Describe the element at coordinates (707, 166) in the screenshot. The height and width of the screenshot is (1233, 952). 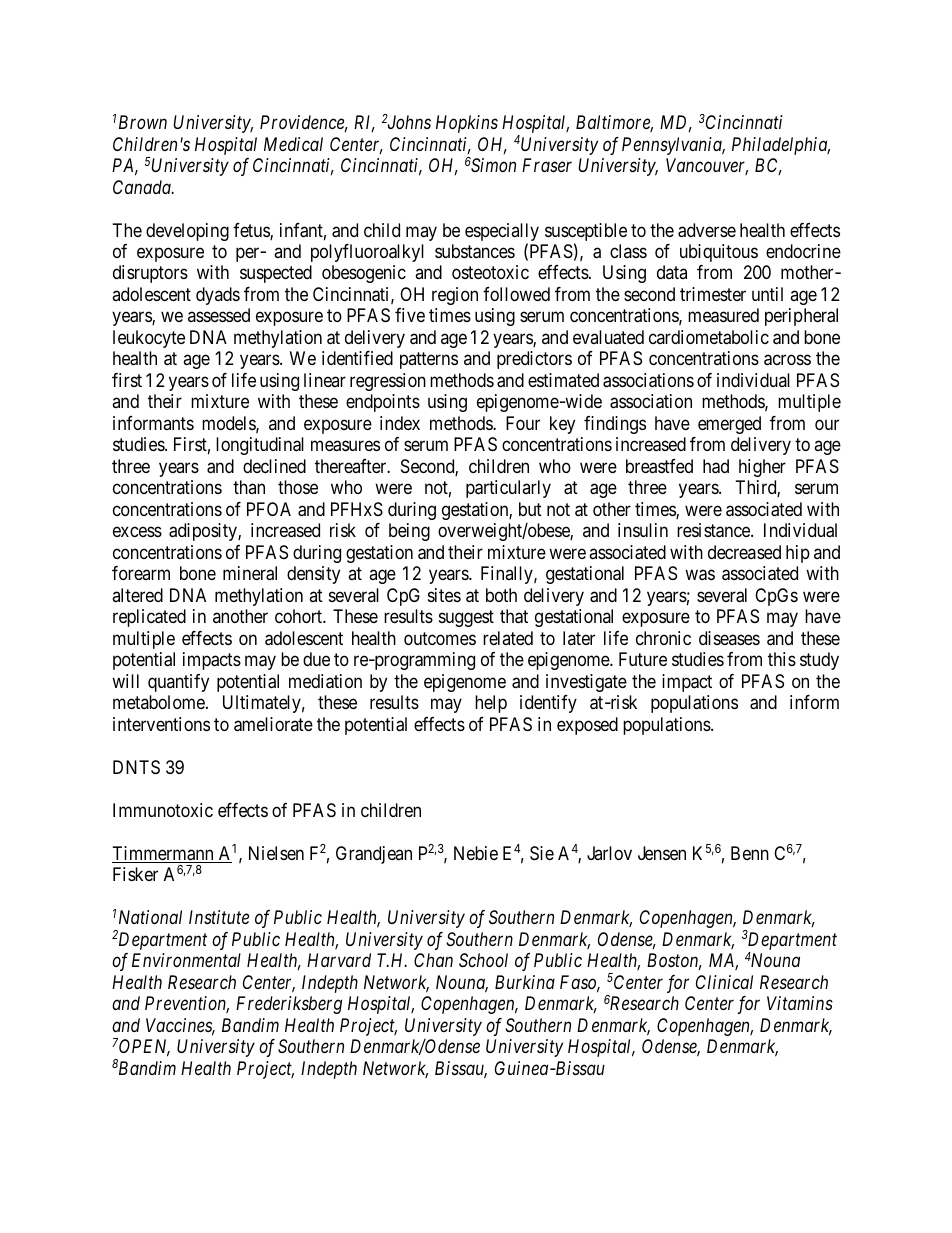
I see `Vancouver` at that location.
